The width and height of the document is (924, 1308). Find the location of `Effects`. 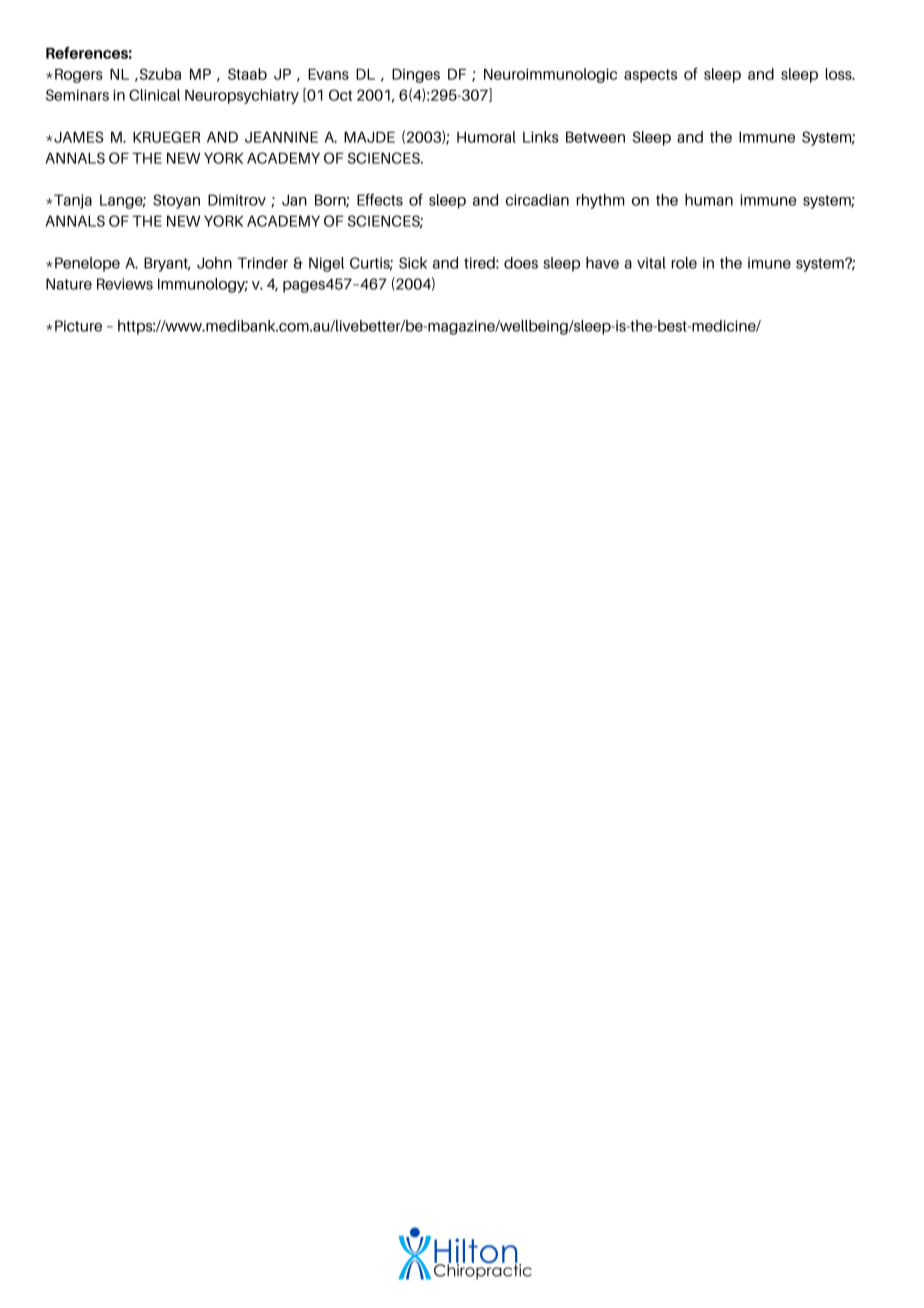

Effects is located at coordinates (380, 199).
